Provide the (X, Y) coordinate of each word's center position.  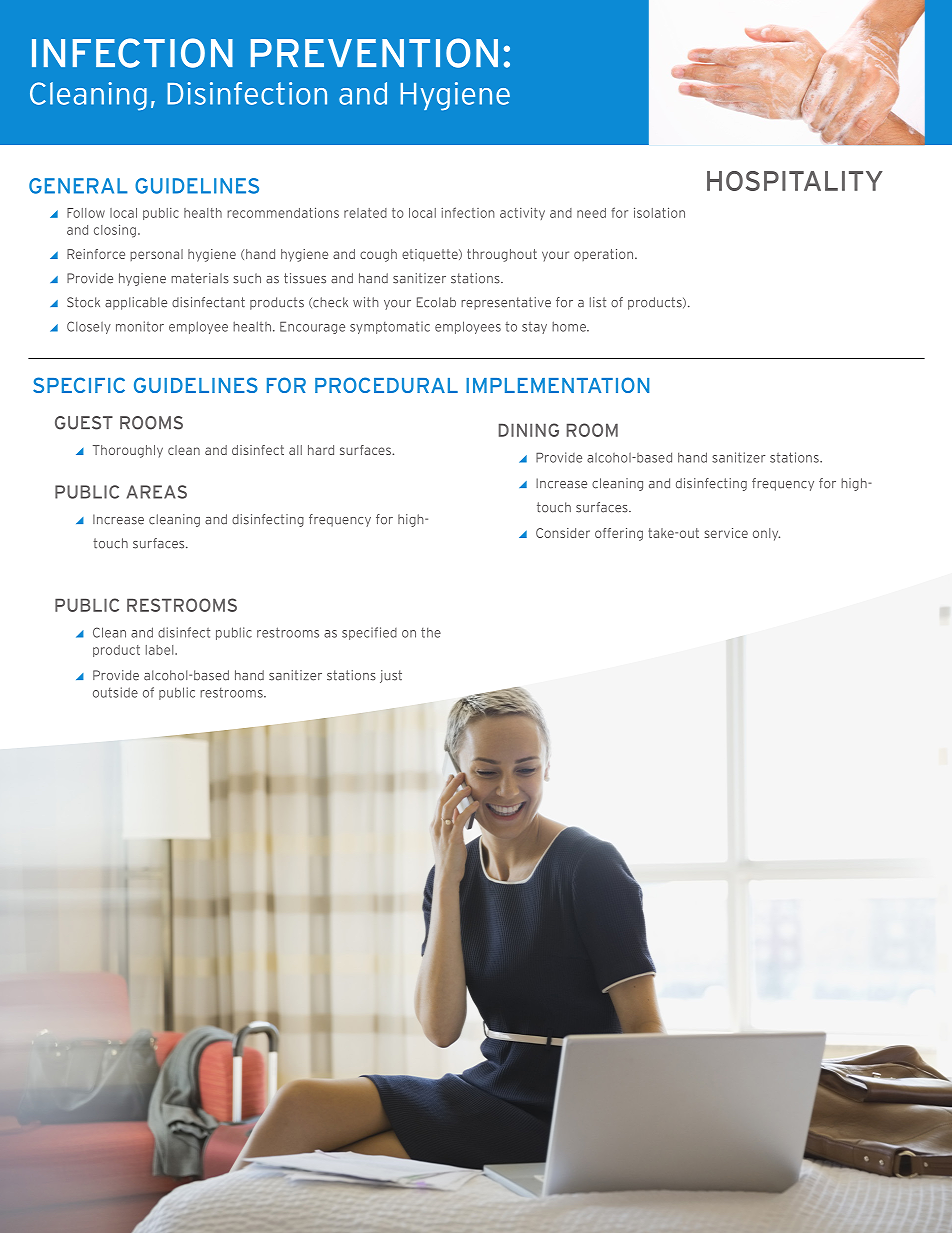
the (431, 633)
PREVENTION (374, 53)
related (365, 213)
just (391, 676)
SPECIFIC (79, 385)
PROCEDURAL (386, 385)
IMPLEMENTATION (557, 385)
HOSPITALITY (795, 181)
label (161, 650)
